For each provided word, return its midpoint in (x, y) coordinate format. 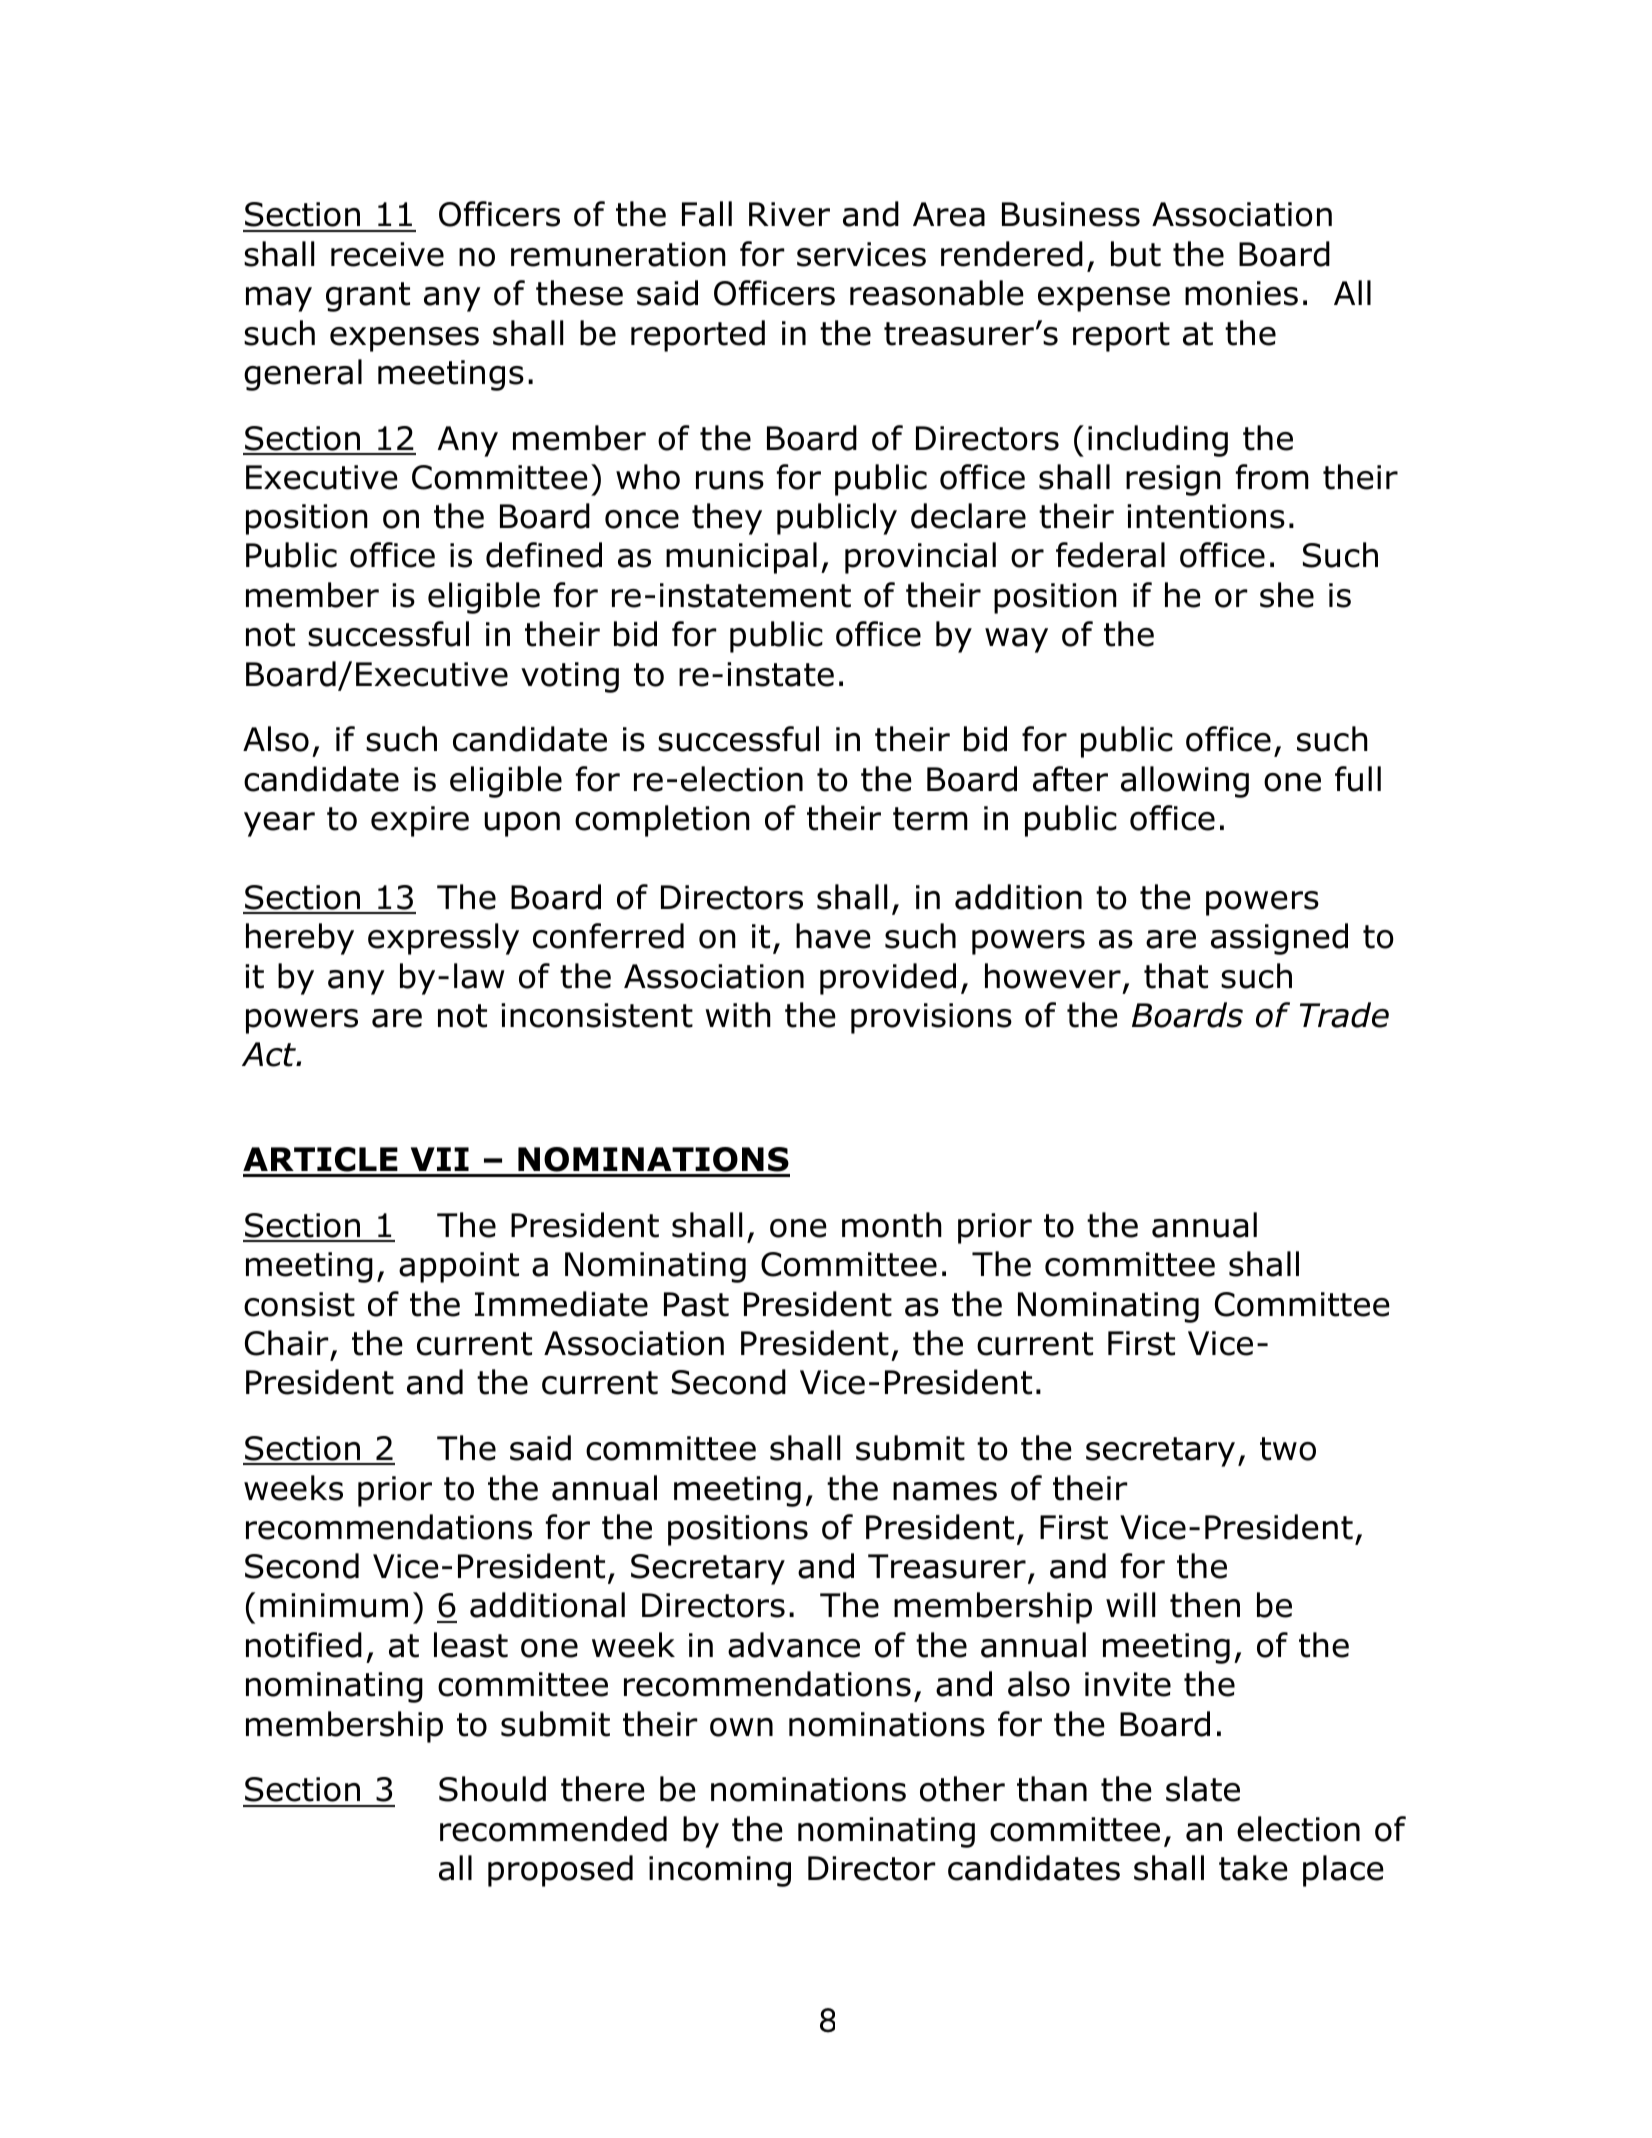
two (1288, 1449)
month (892, 1225)
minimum (334, 1605)
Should (492, 1789)
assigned (1279, 939)
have (833, 936)
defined (544, 555)
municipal (741, 558)
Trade (1344, 1015)
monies (1241, 293)
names (945, 1491)
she (1287, 595)
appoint (459, 1267)
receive (387, 254)
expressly (443, 939)
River (789, 214)
